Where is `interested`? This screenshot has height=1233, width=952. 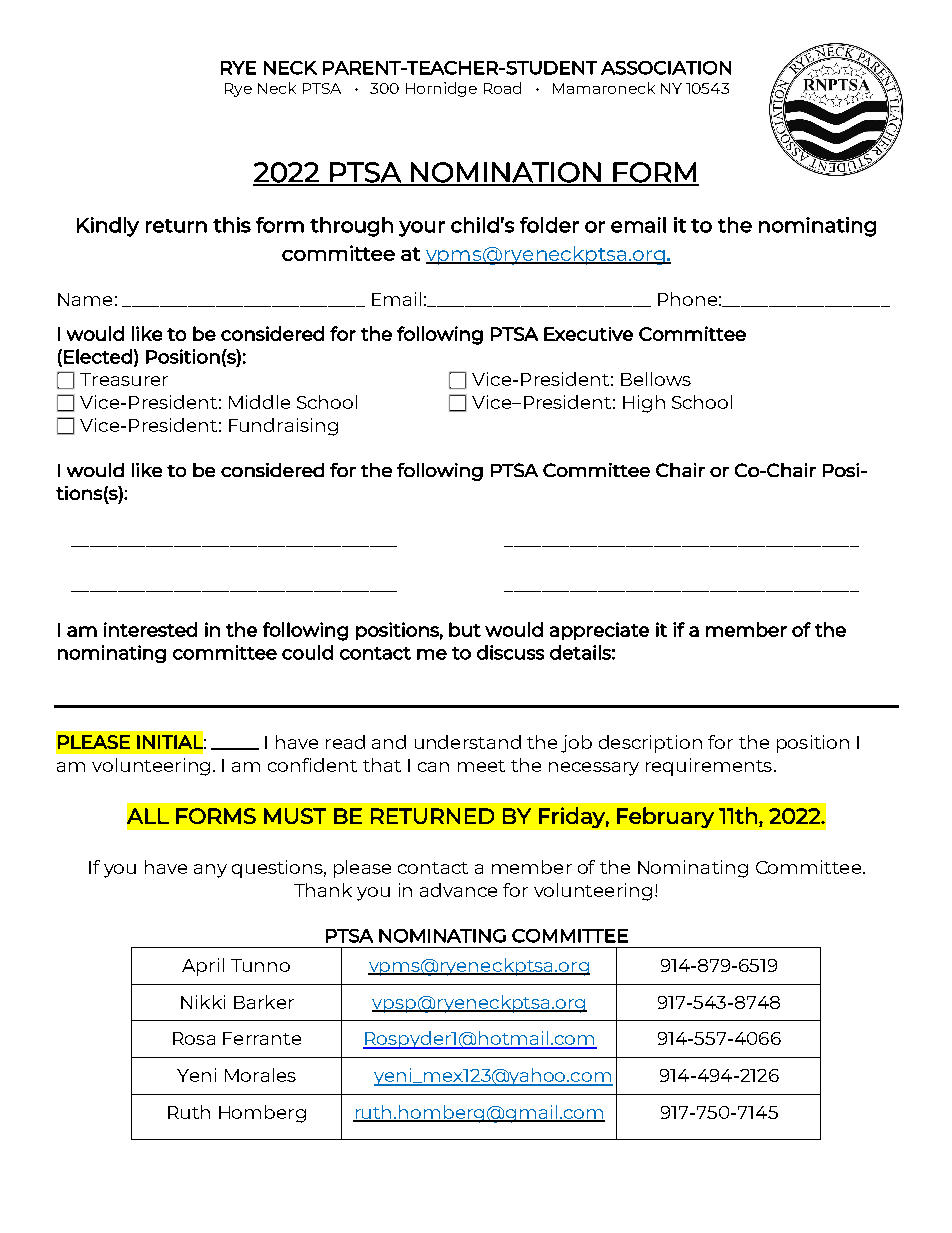 interested is located at coordinates (150, 629).
